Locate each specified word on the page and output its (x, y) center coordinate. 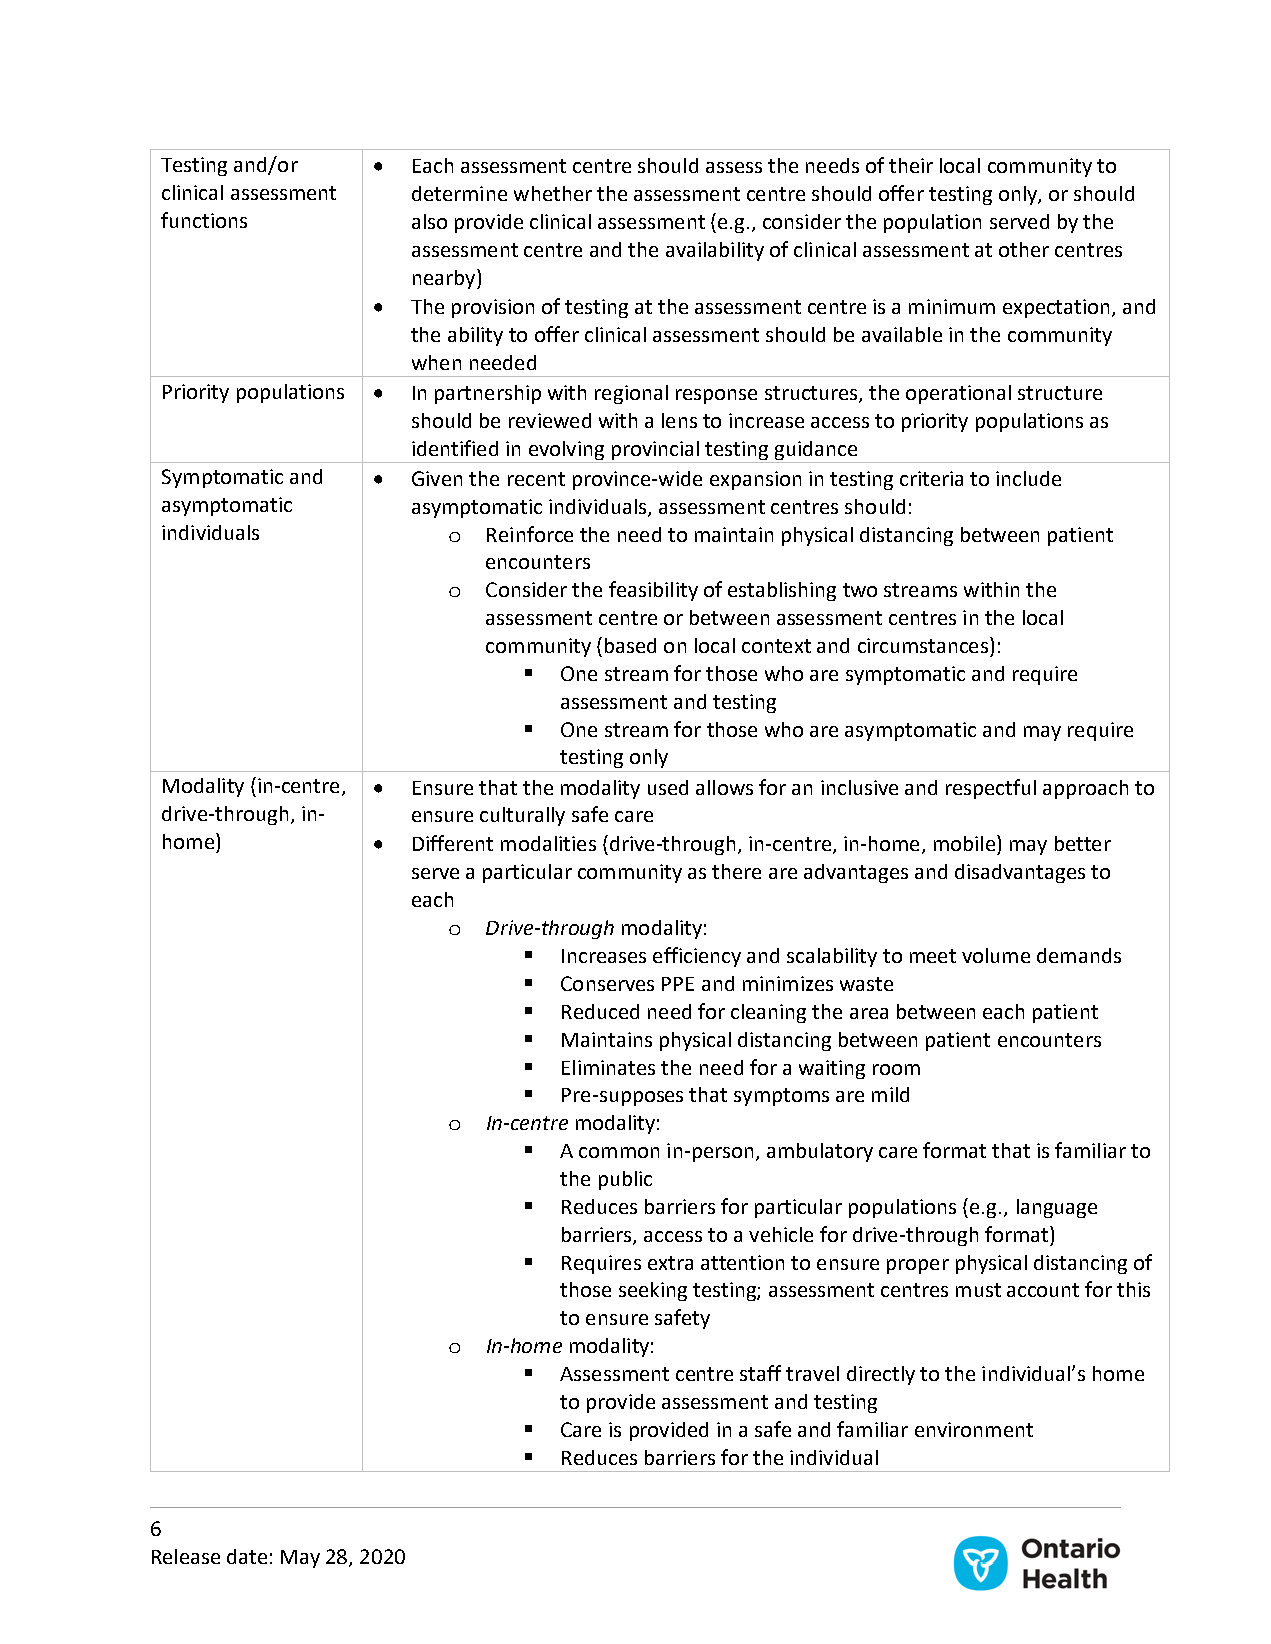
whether (553, 193)
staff (760, 1373)
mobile (964, 843)
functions (204, 220)
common (619, 1152)
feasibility (653, 591)
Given (437, 478)
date (247, 1556)
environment (974, 1429)
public (625, 1180)
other (1024, 249)
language (1057, 1208)
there (736, 871)
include (1028, 478)
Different (453, 843)
